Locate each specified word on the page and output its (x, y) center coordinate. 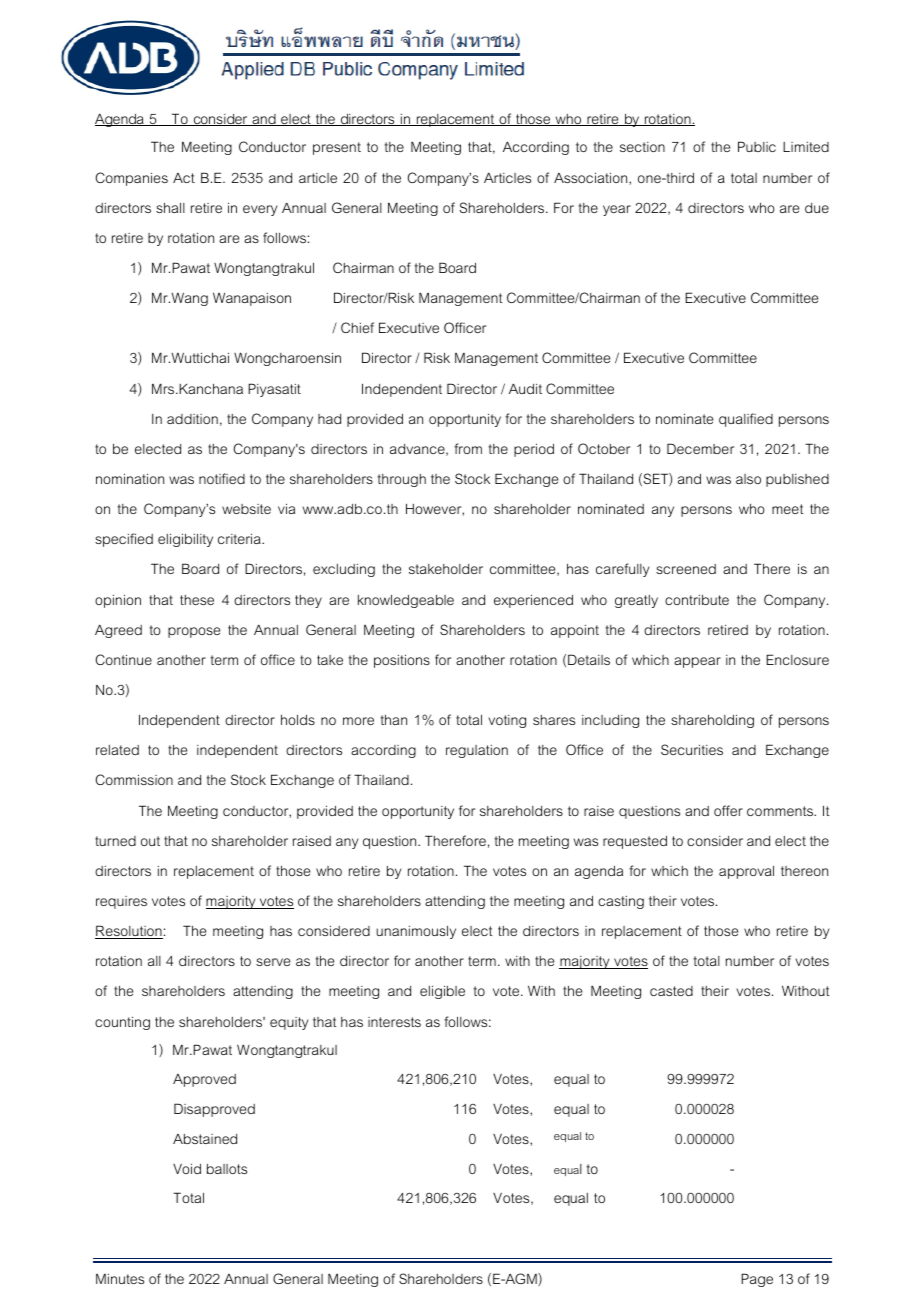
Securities (692, 749)
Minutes (120, 1279)
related (117, 750)
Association (592, 177)
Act (184, 178)
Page (757, 1280)
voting (507, 721)
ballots (227, 1169)
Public (757, 146)
